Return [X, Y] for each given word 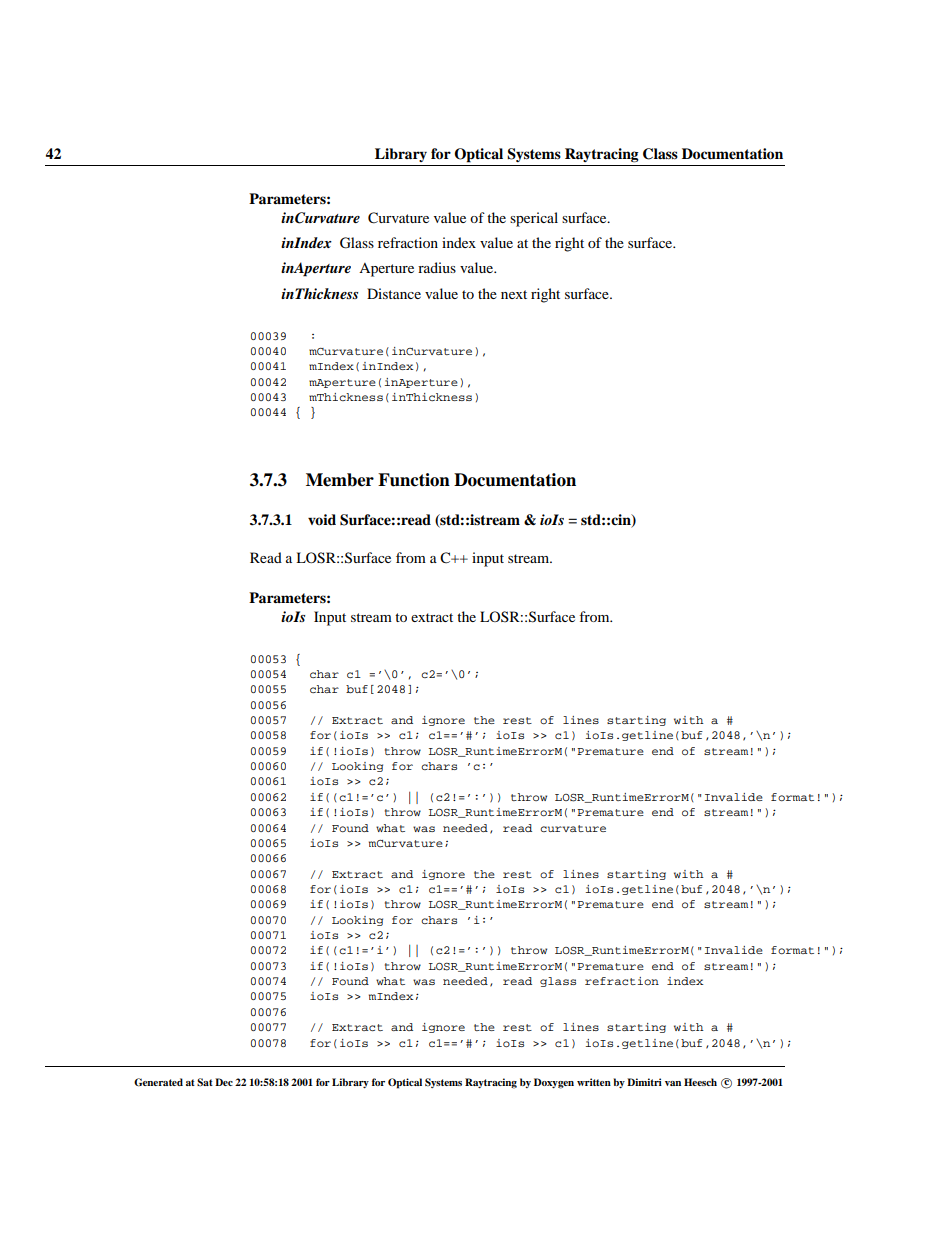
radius [437, 267]
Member [340, 480]
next [514, 294]
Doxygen [554, 1083]
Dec [224, 1082]
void [322, 519]
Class [660, 154]
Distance [394, 293]
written [594, 1082]
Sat [205, 1082]
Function [414, 480]
